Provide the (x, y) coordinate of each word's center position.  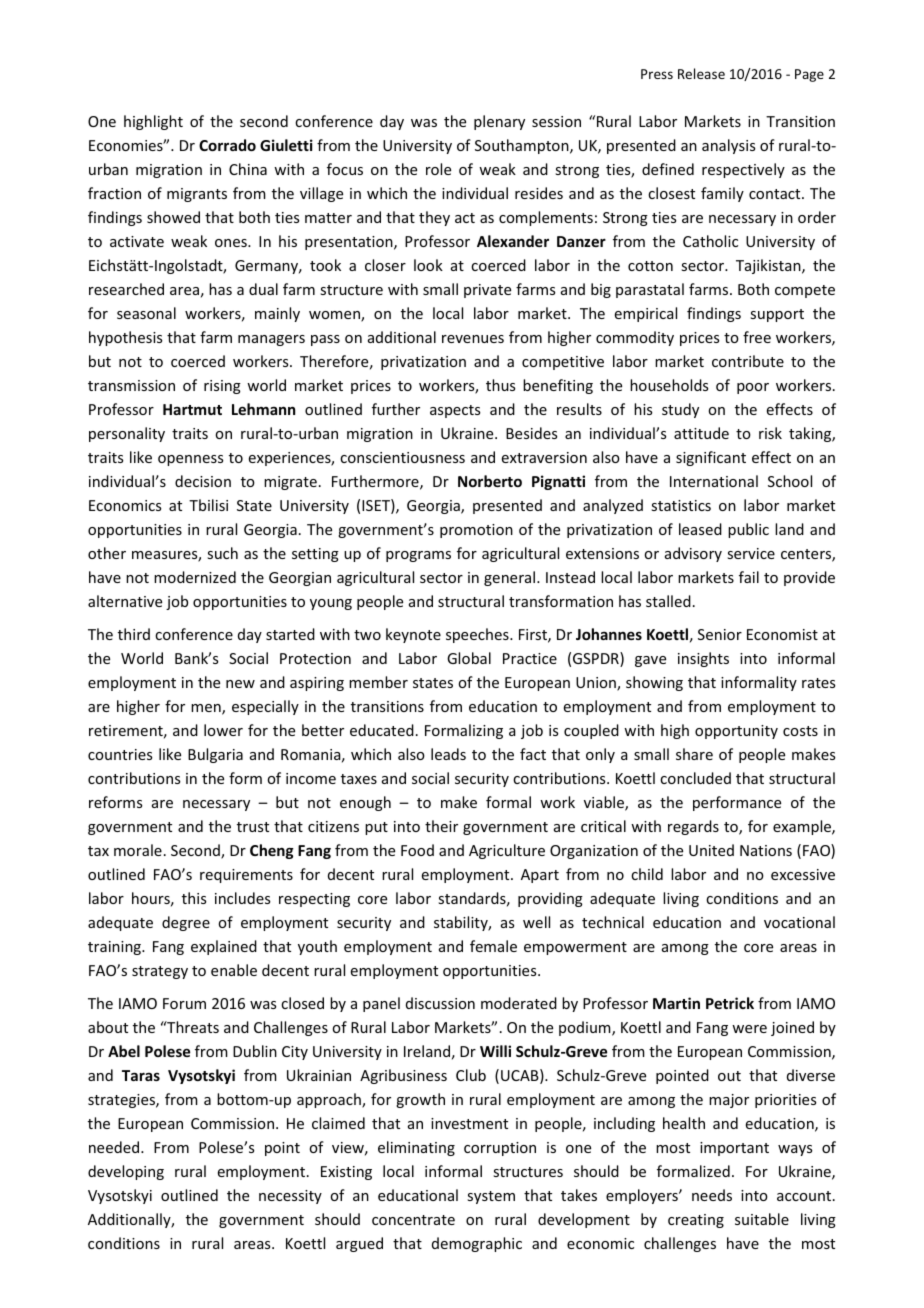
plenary (499, 122)
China (248, 169)
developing (126, 1172)
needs (712, 1195)
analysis (728, 146)
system (491, 1197)
